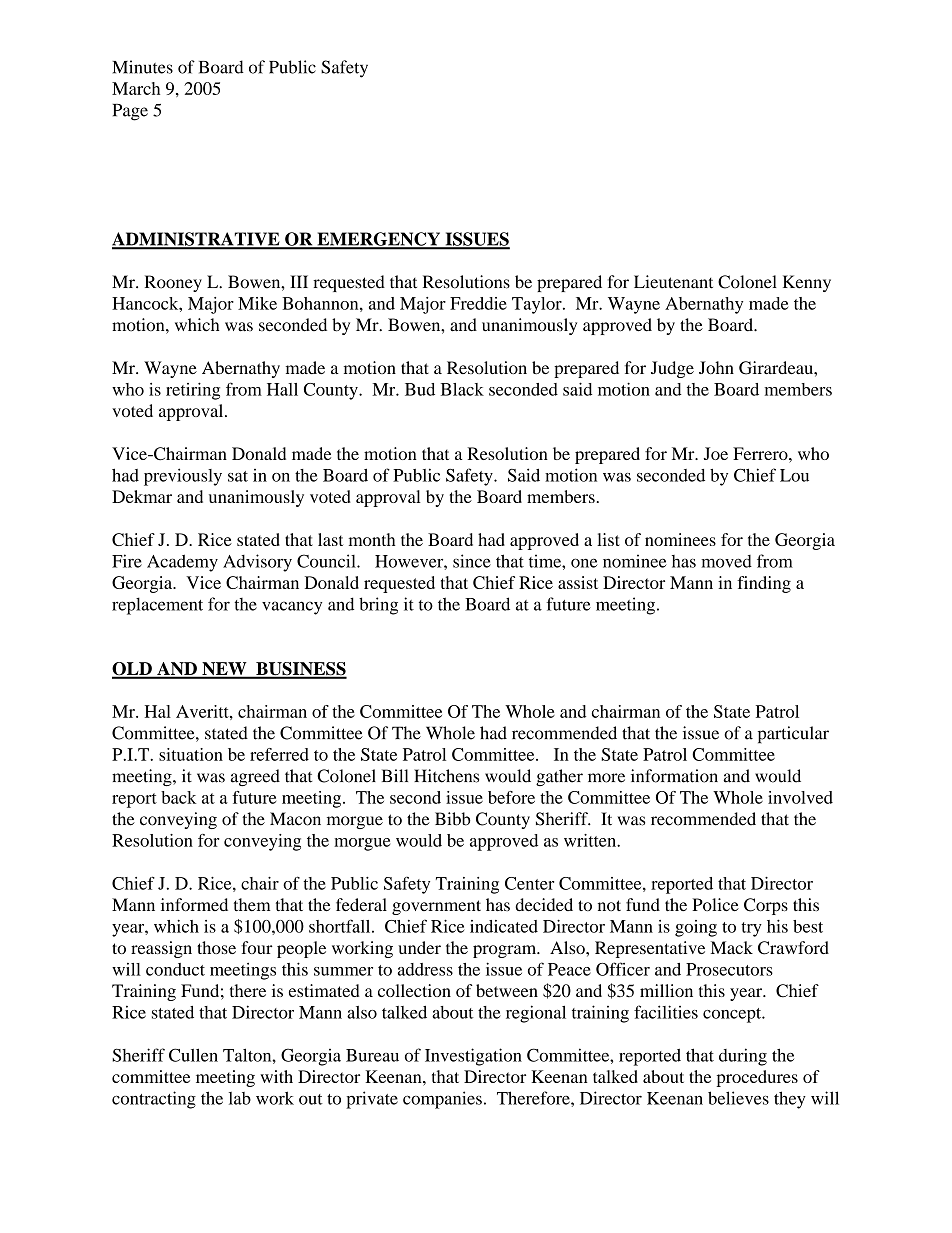  Describe the element at coordinates (673, 282) in the screenshot. I see `Lieutenant` at that location.
